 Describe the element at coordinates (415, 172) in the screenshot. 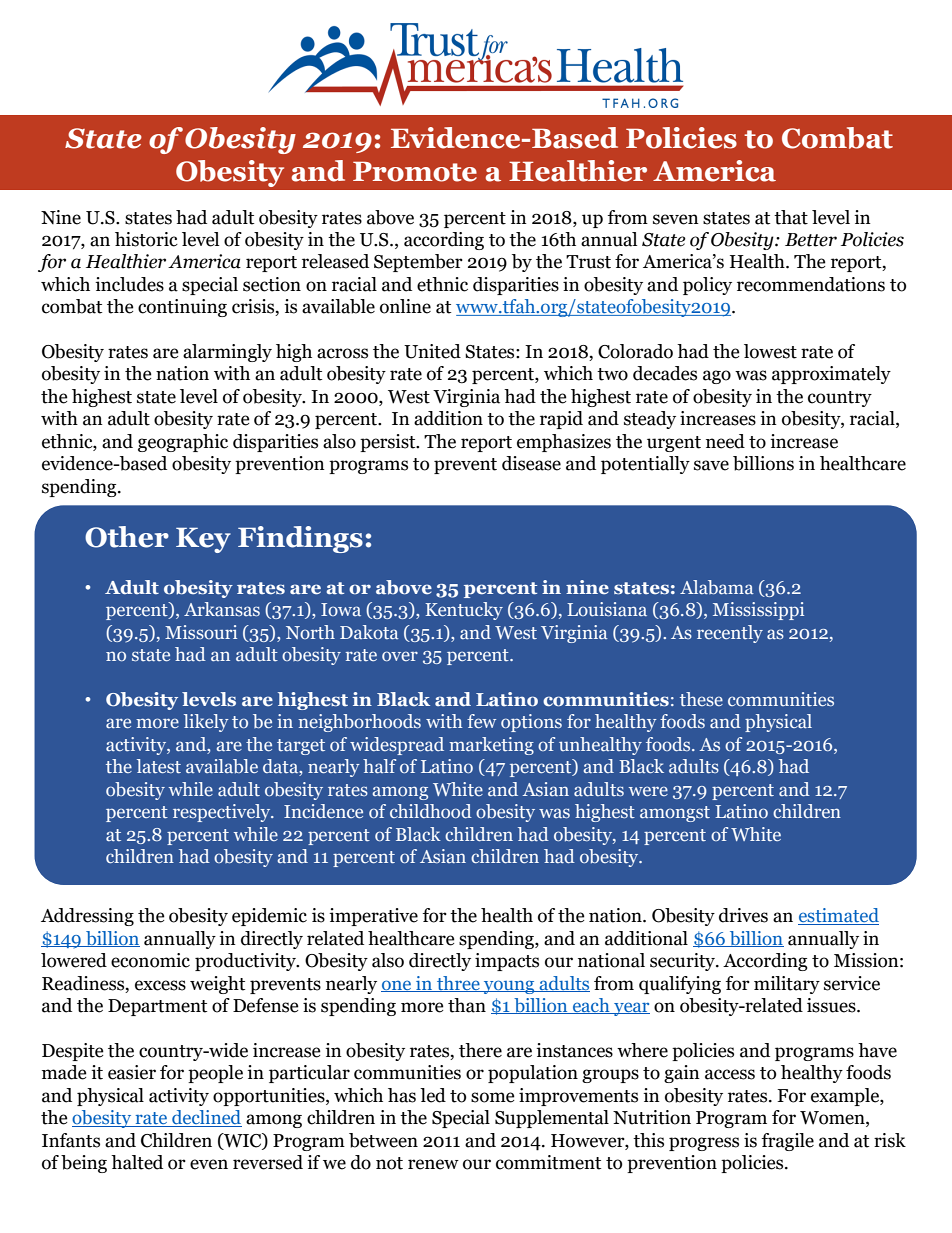

I see `Promote` at that location.
